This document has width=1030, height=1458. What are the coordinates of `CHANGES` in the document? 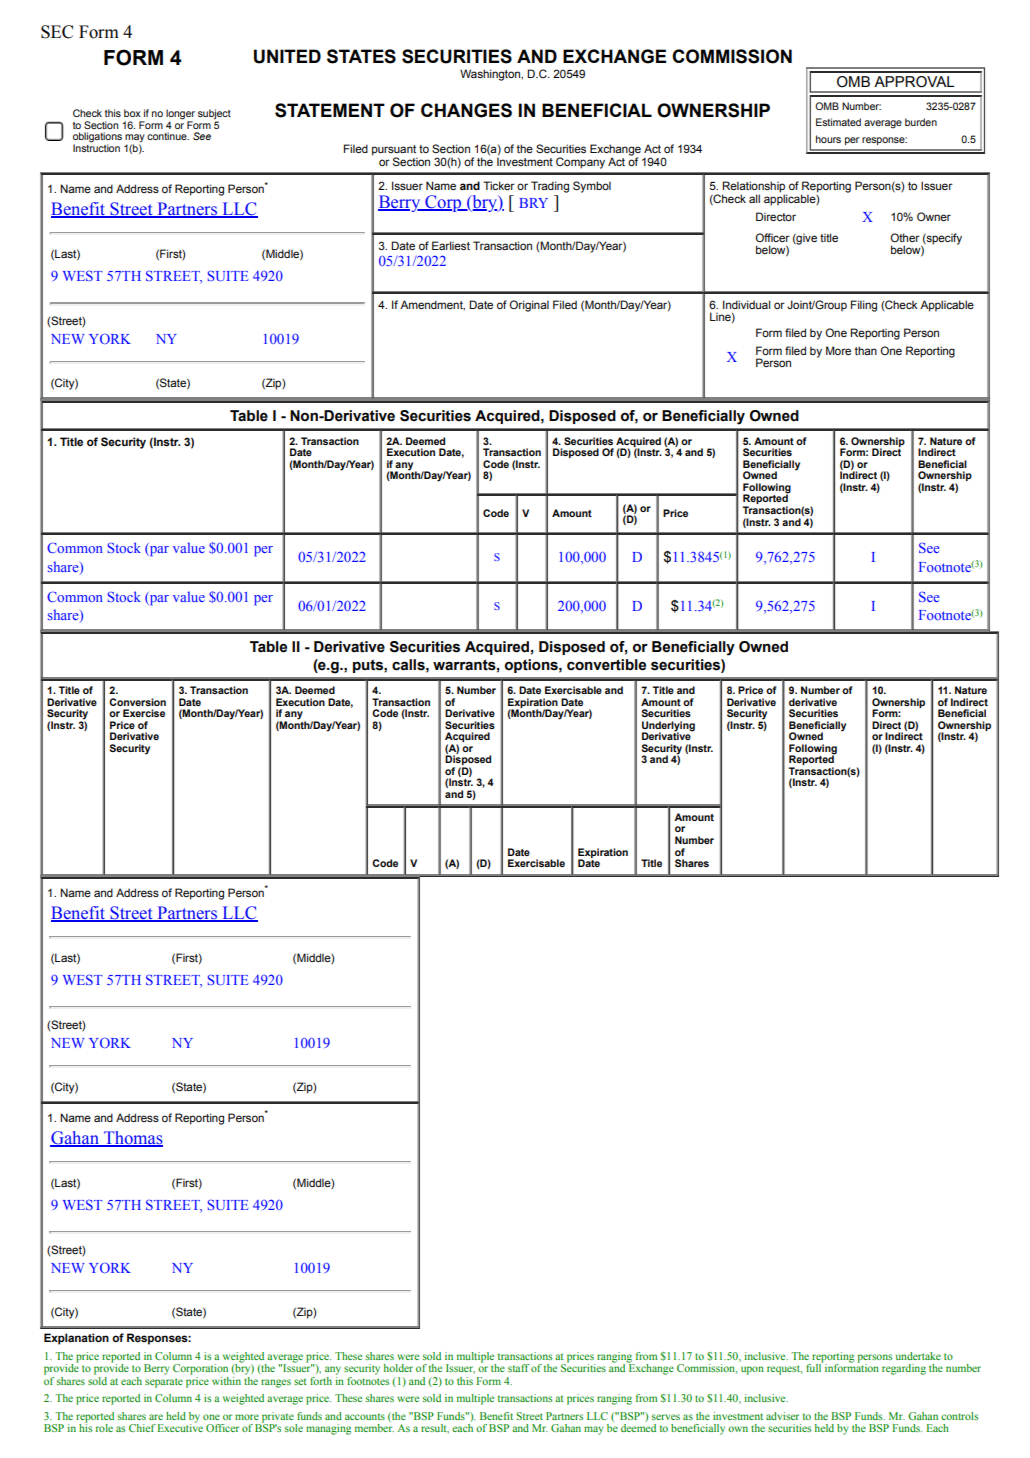 It's located at (466, 110).
